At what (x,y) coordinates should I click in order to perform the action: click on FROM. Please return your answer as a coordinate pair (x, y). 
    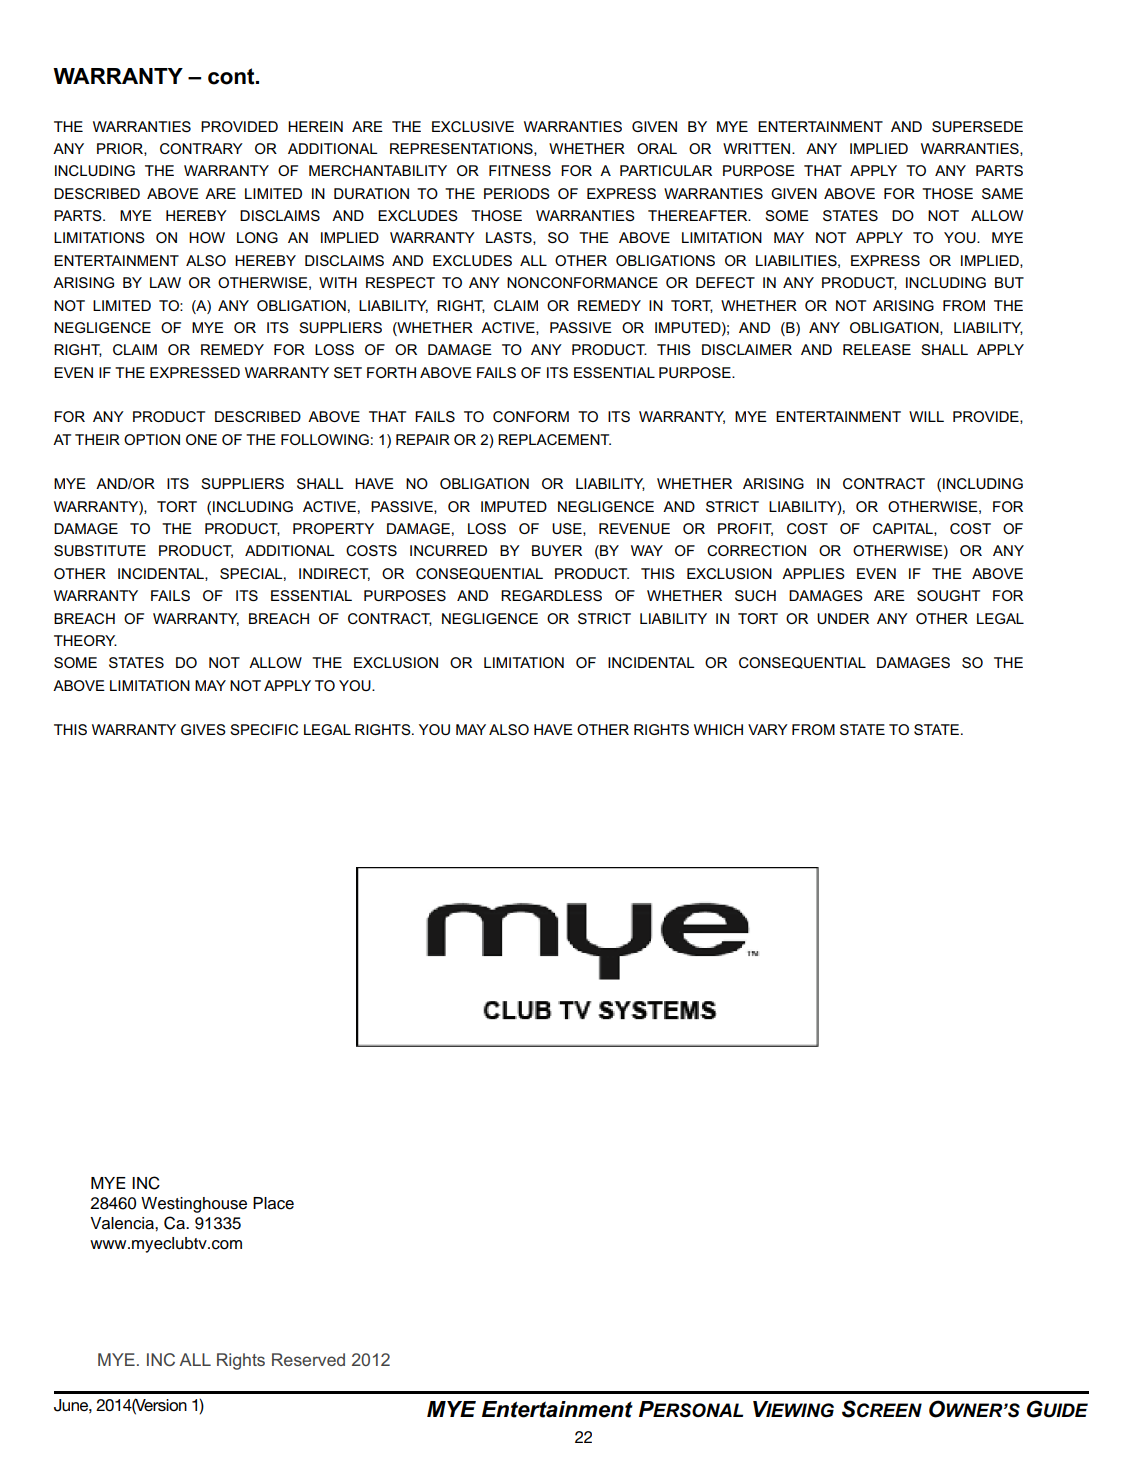
    Looking at the image, I should click on (813, 729).
